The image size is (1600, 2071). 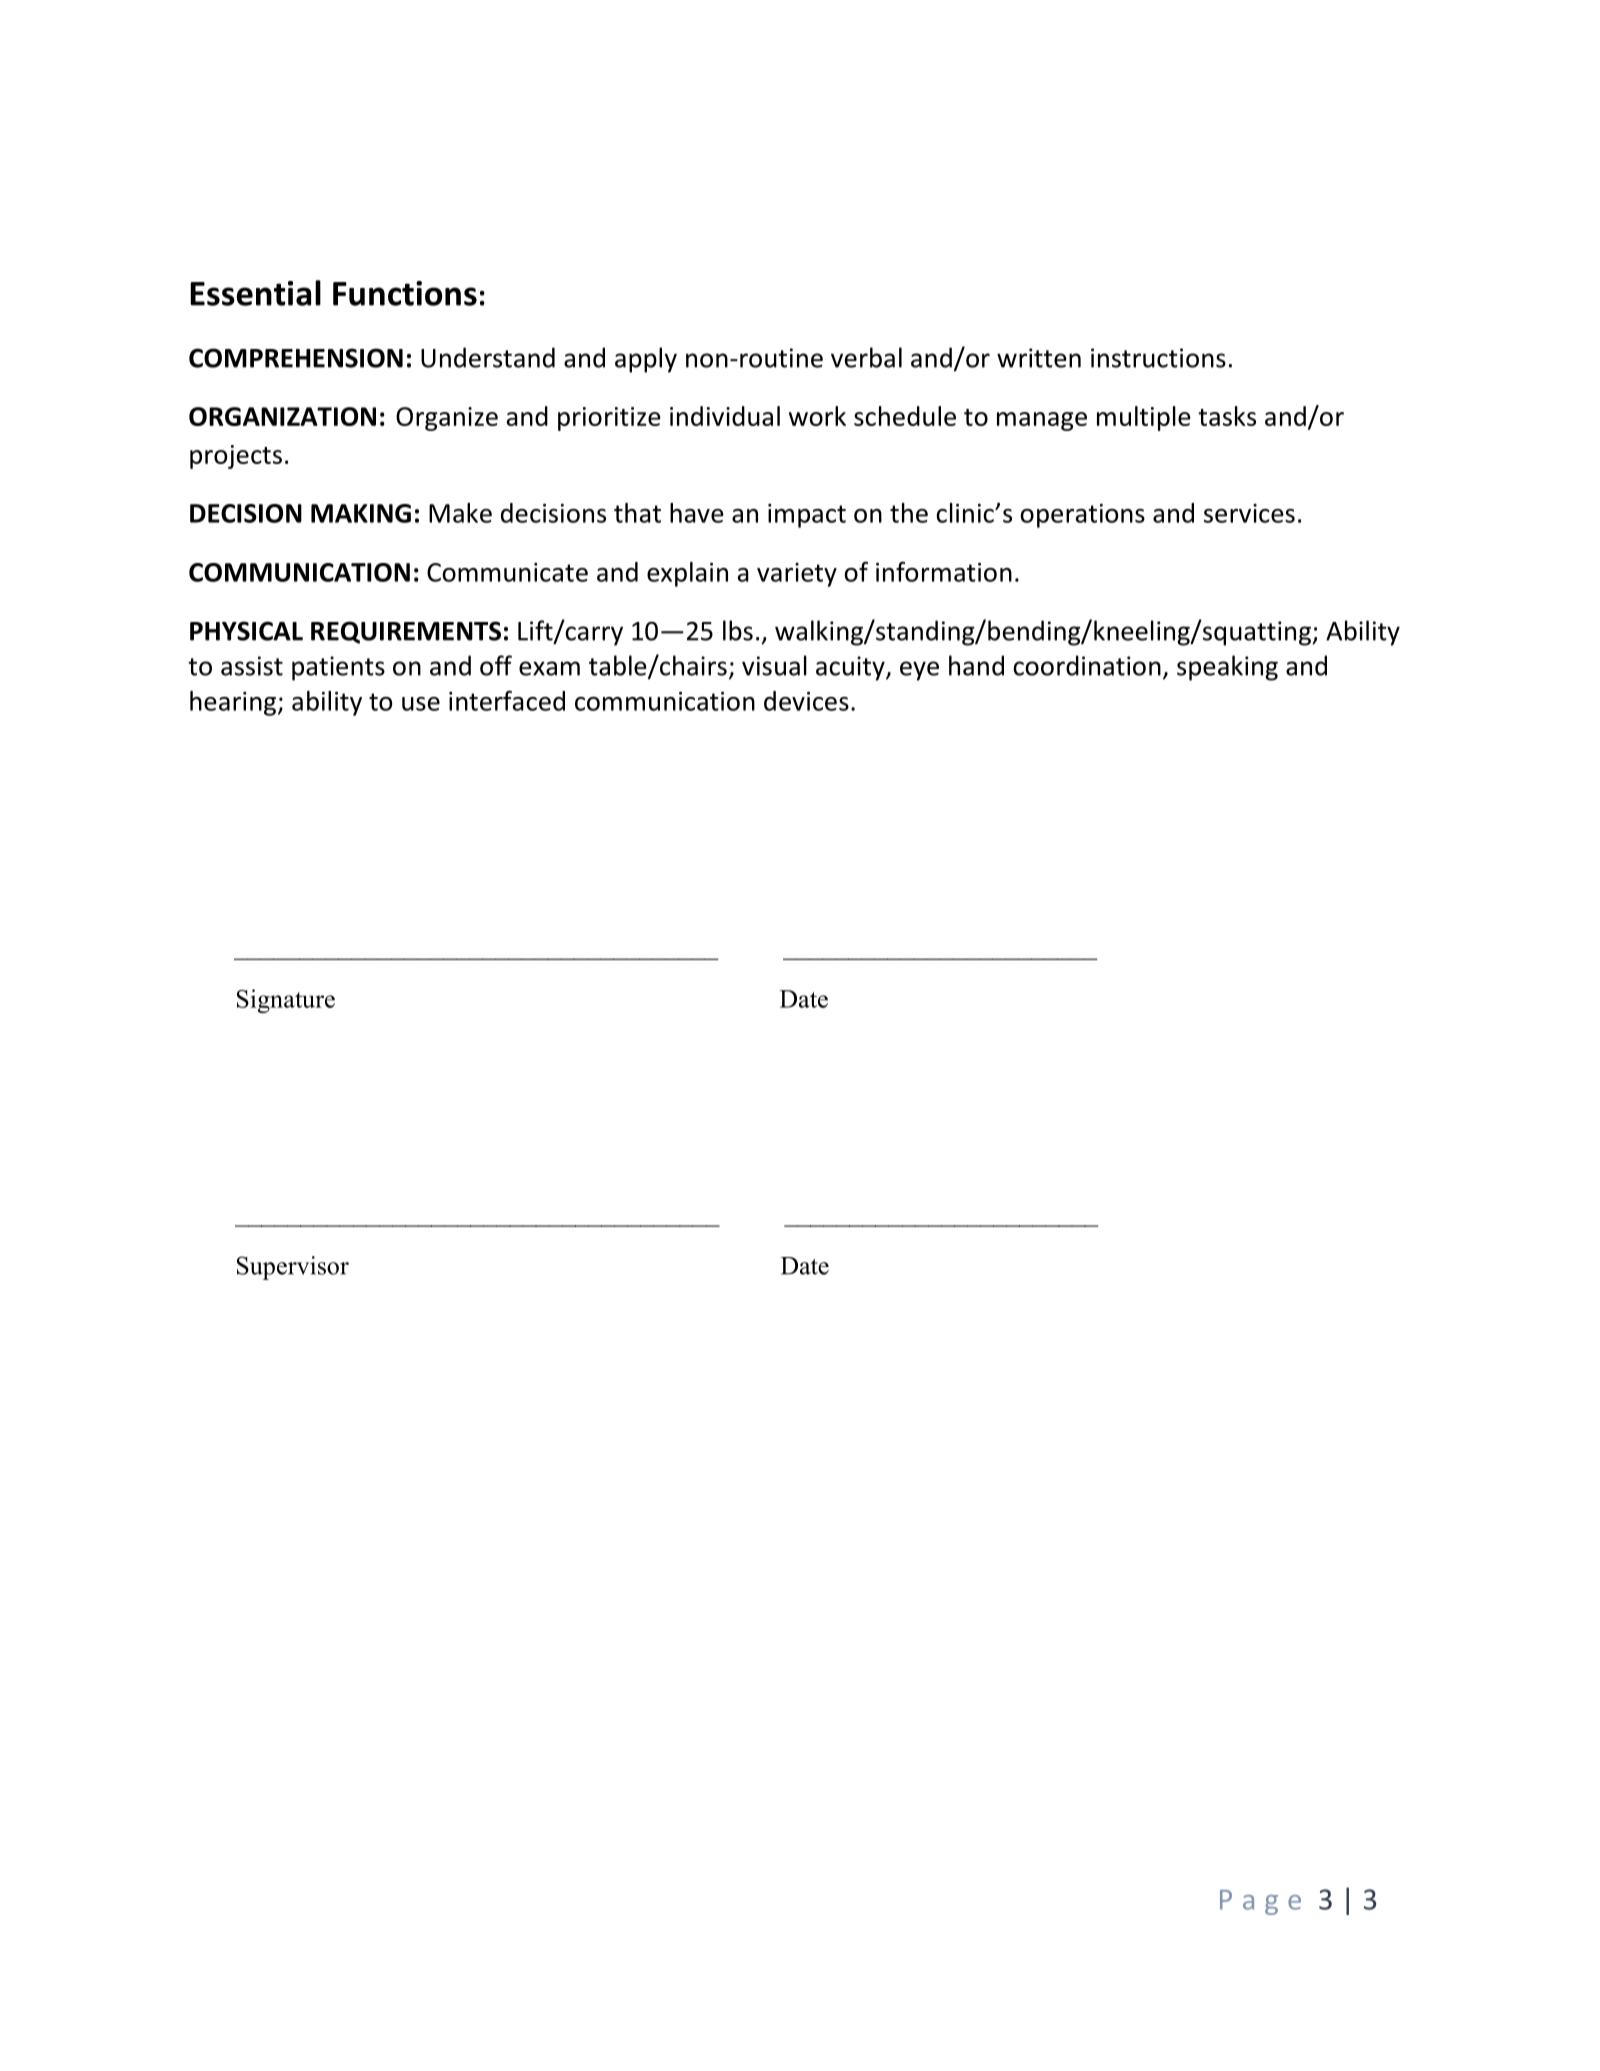 What do you see at coordinates (1260, 1902) in the document?
I see `Page` at bounding box center [1260, 1902].
